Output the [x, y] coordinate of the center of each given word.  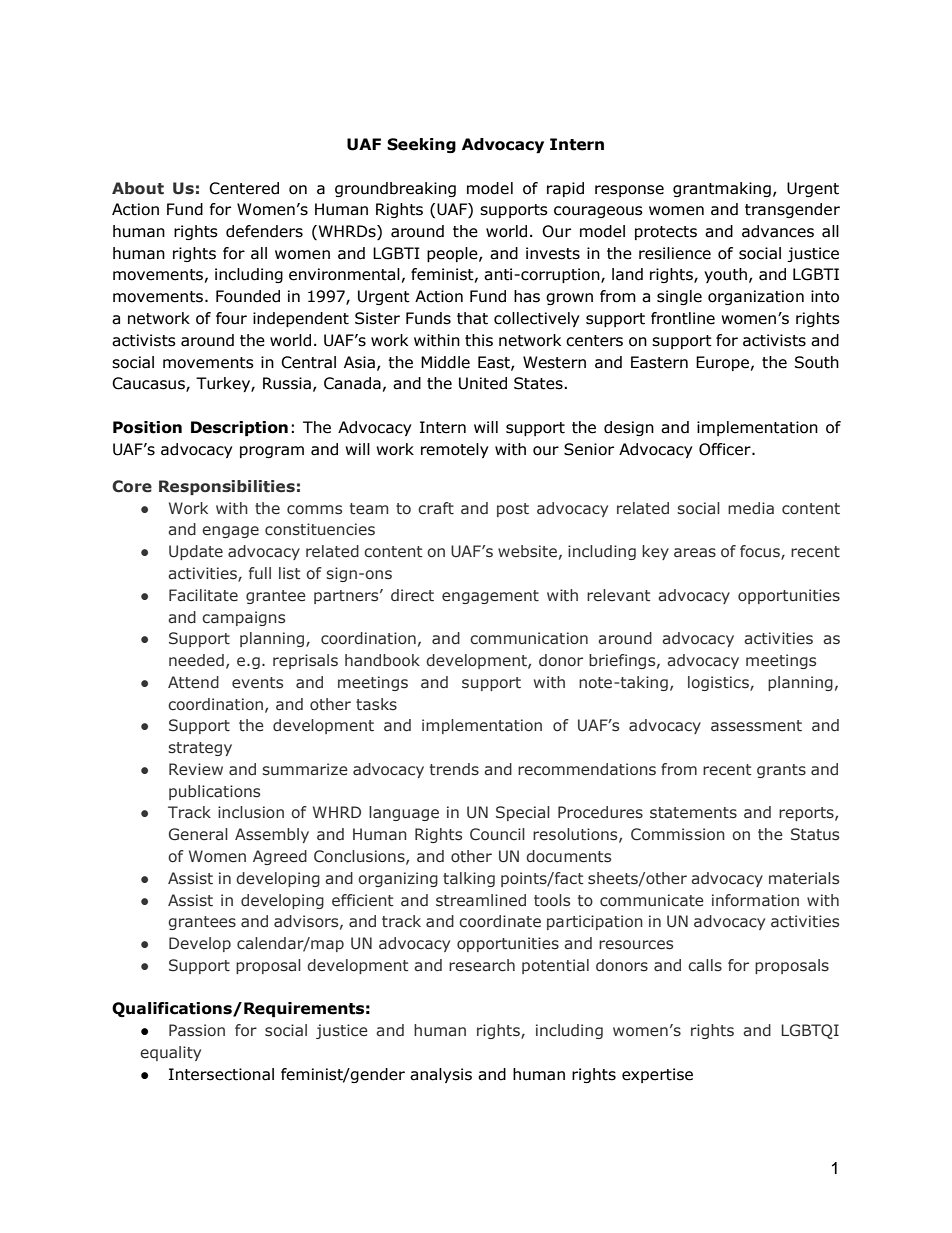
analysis [441, 1075]
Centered [244, 188]
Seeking [421, 145]
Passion [197, 1030]
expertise [657, 1075]
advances [778, 231]
